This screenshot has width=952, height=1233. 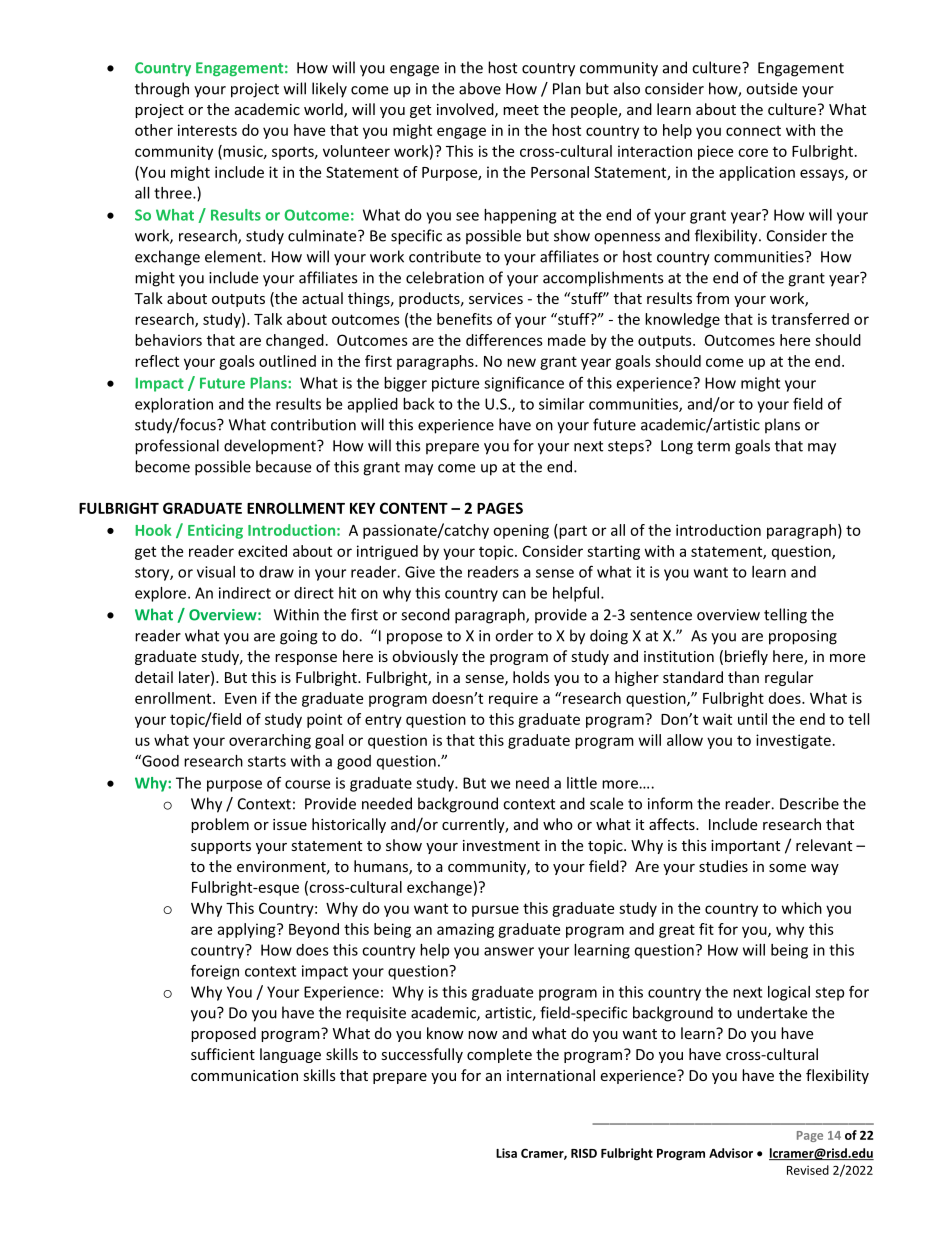 What do you see at coordinates (713, 446) in the screenshot?
I see `term` at bounding box center [713, 446].
